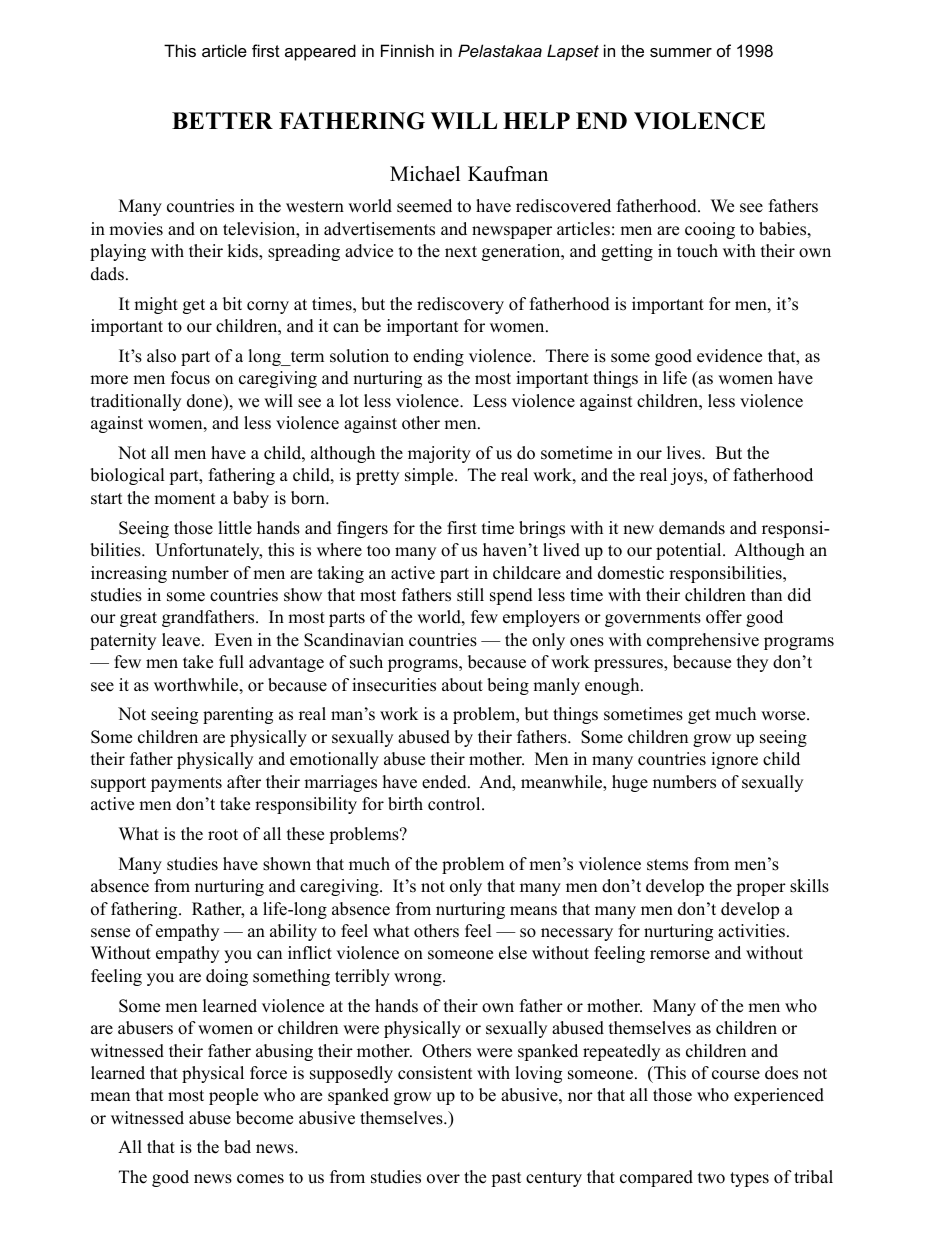 The image size is (952, 1233). I want to click on also, so click(161, 356).
